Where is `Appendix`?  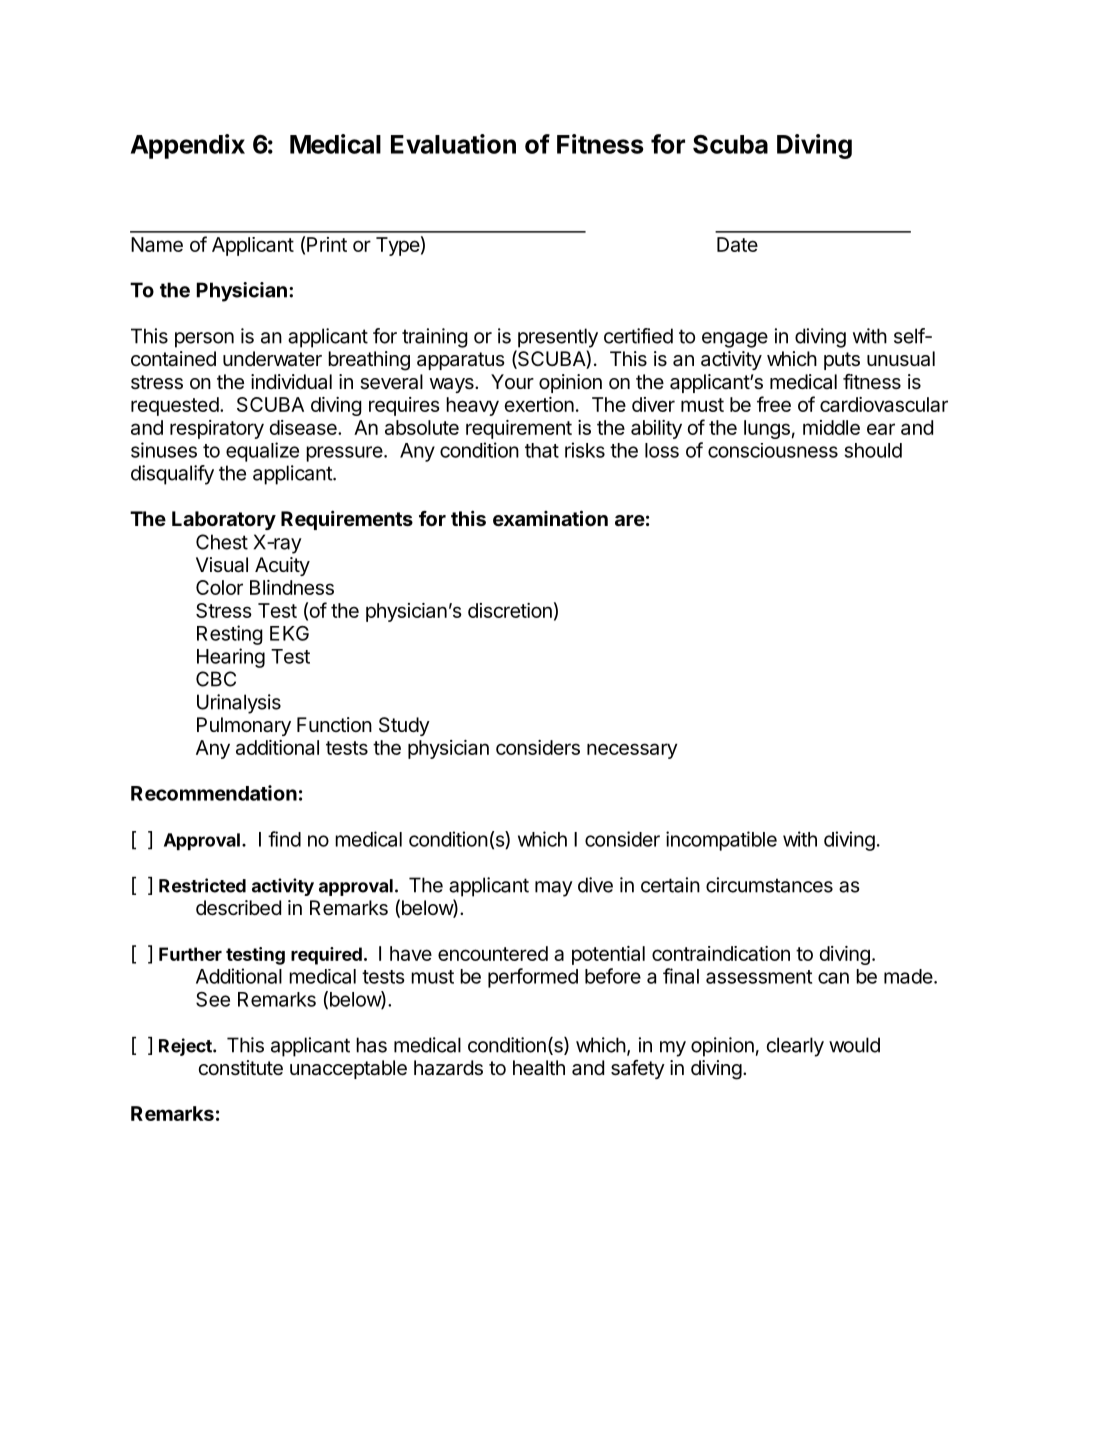
Appendix is located at coordinates (188, 146).
